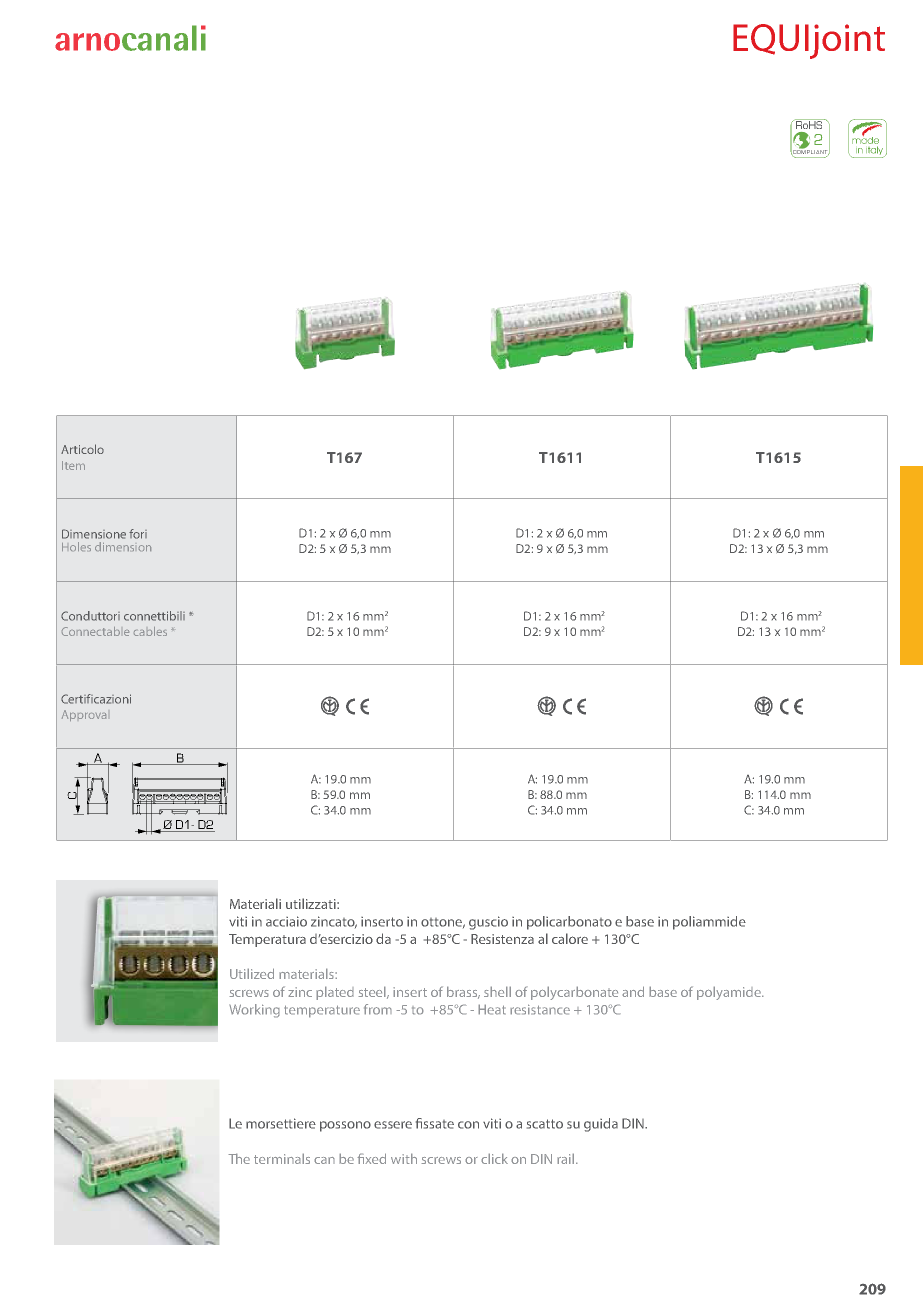 This page has width=923, height=1316. Describe the element at coordinates (574, 993) in the page. I see `polycarbonate` at that location.
